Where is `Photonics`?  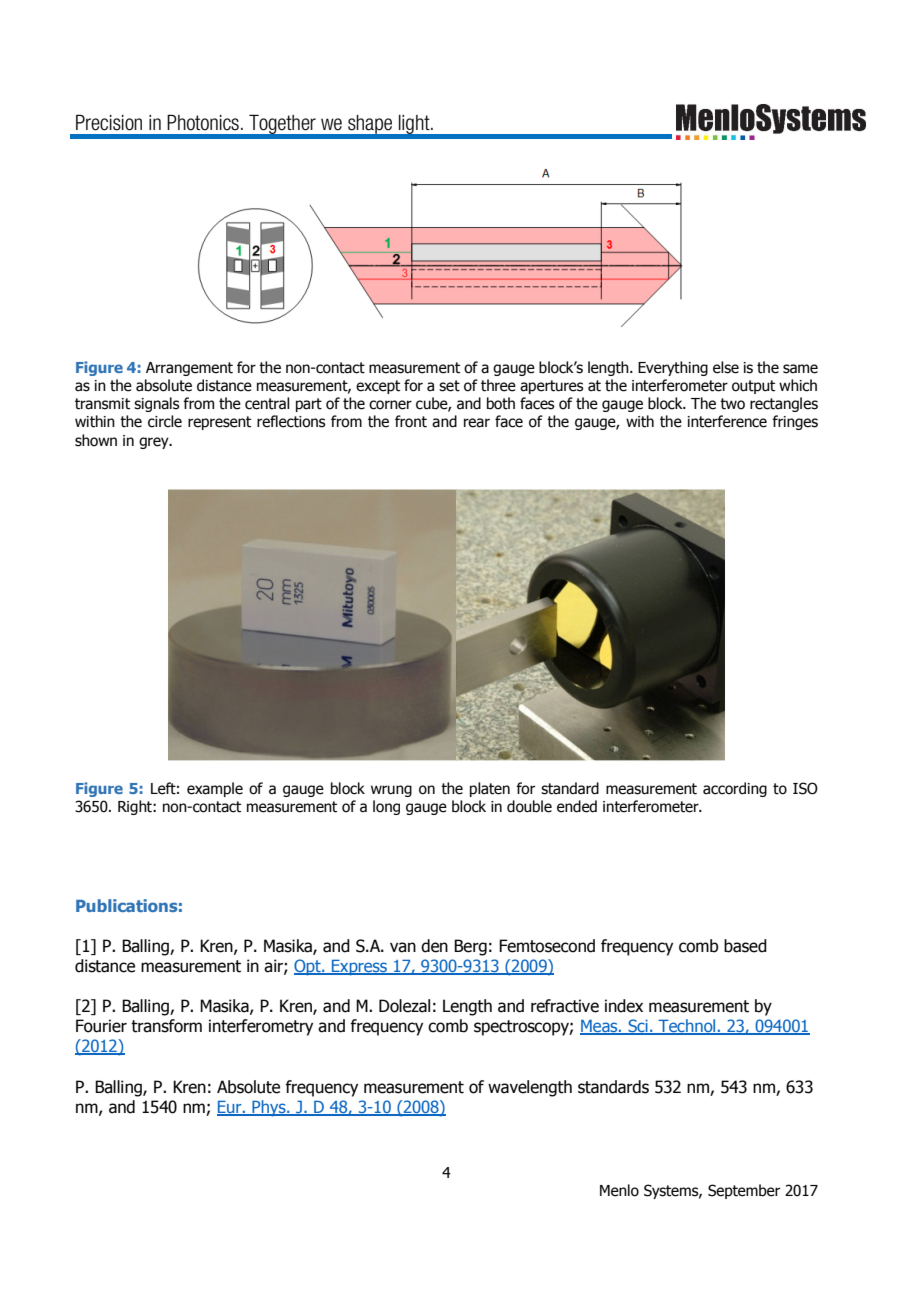 Photonics is located at coordinates (203, 123).
